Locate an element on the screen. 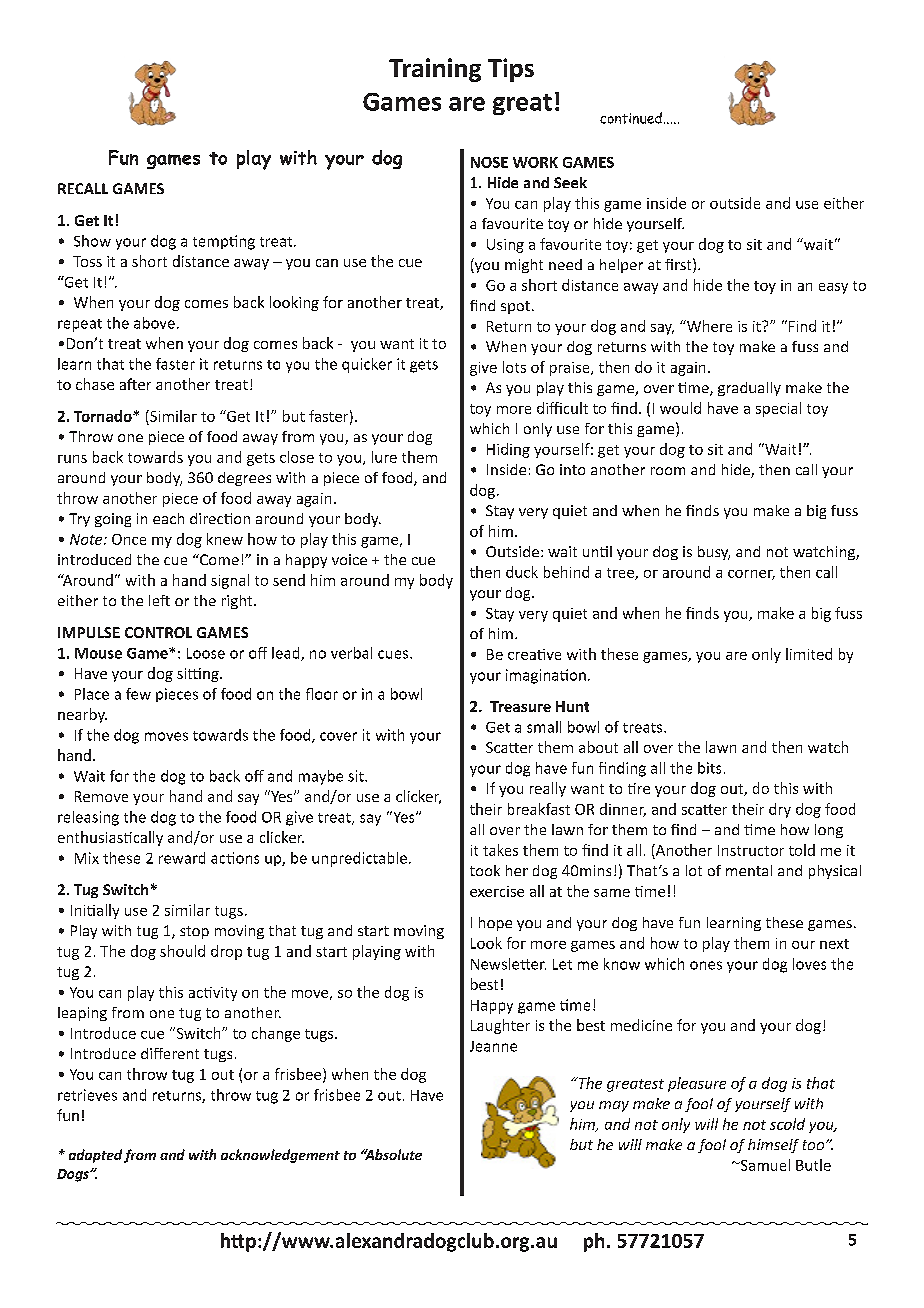 Image resolution: width=924 pixels, height=1308 pixels. Hiding is located at coordinates (508, 450).
